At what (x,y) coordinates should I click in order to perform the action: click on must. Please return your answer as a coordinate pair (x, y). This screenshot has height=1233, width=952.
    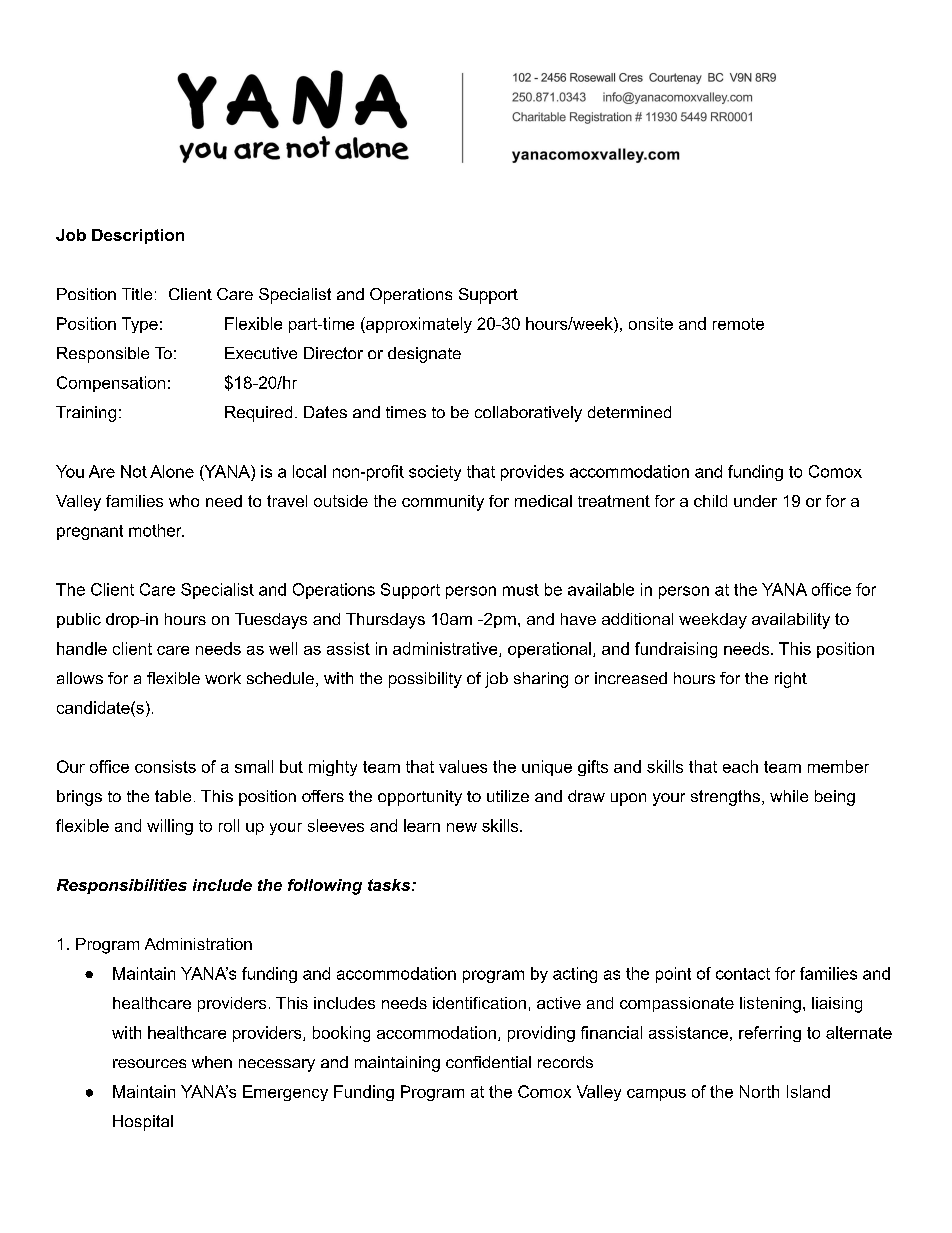
    Looking at the image, I should click on (521, 590).
